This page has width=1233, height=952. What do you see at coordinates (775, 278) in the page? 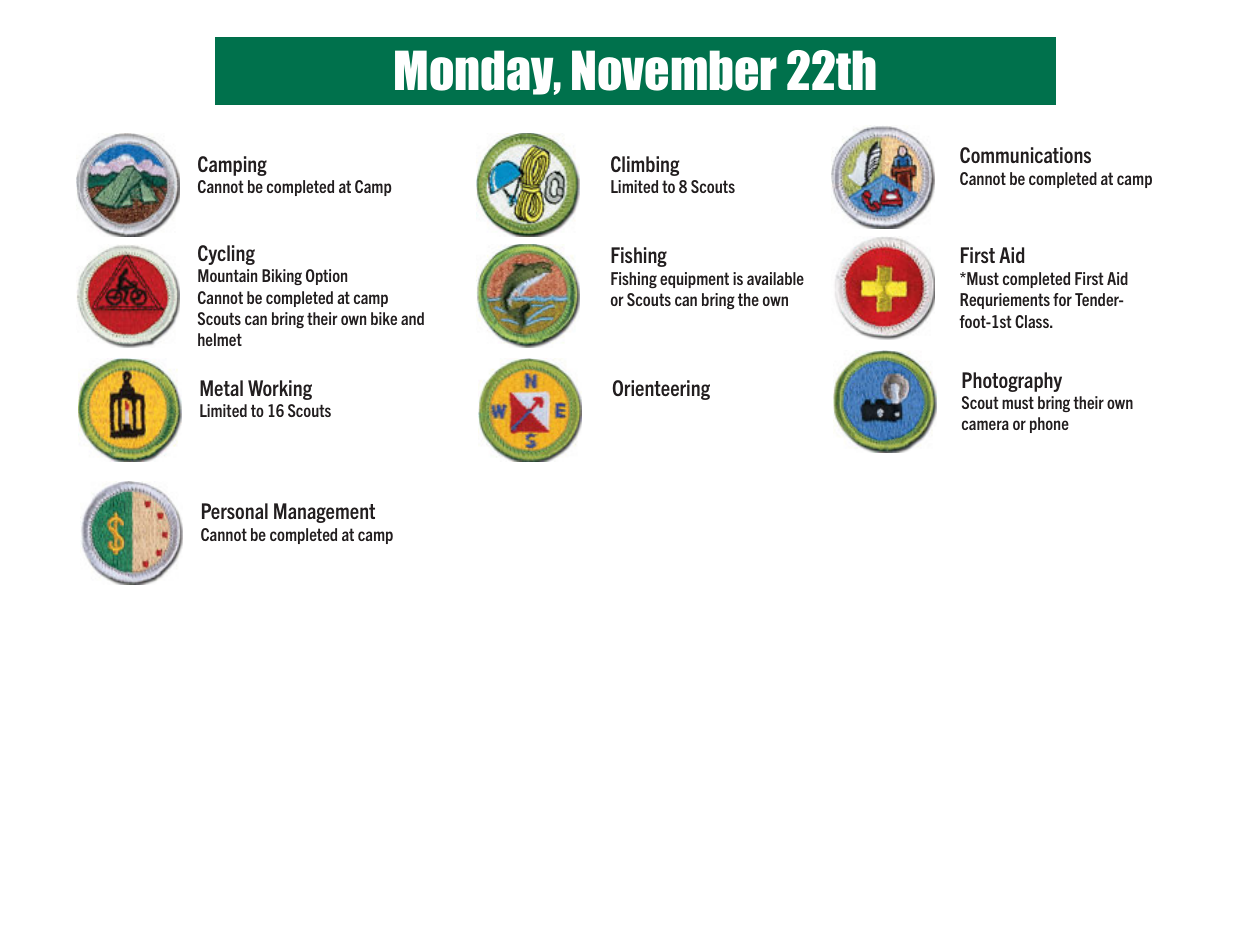
I see `available` at bounding box center [775, 278].
